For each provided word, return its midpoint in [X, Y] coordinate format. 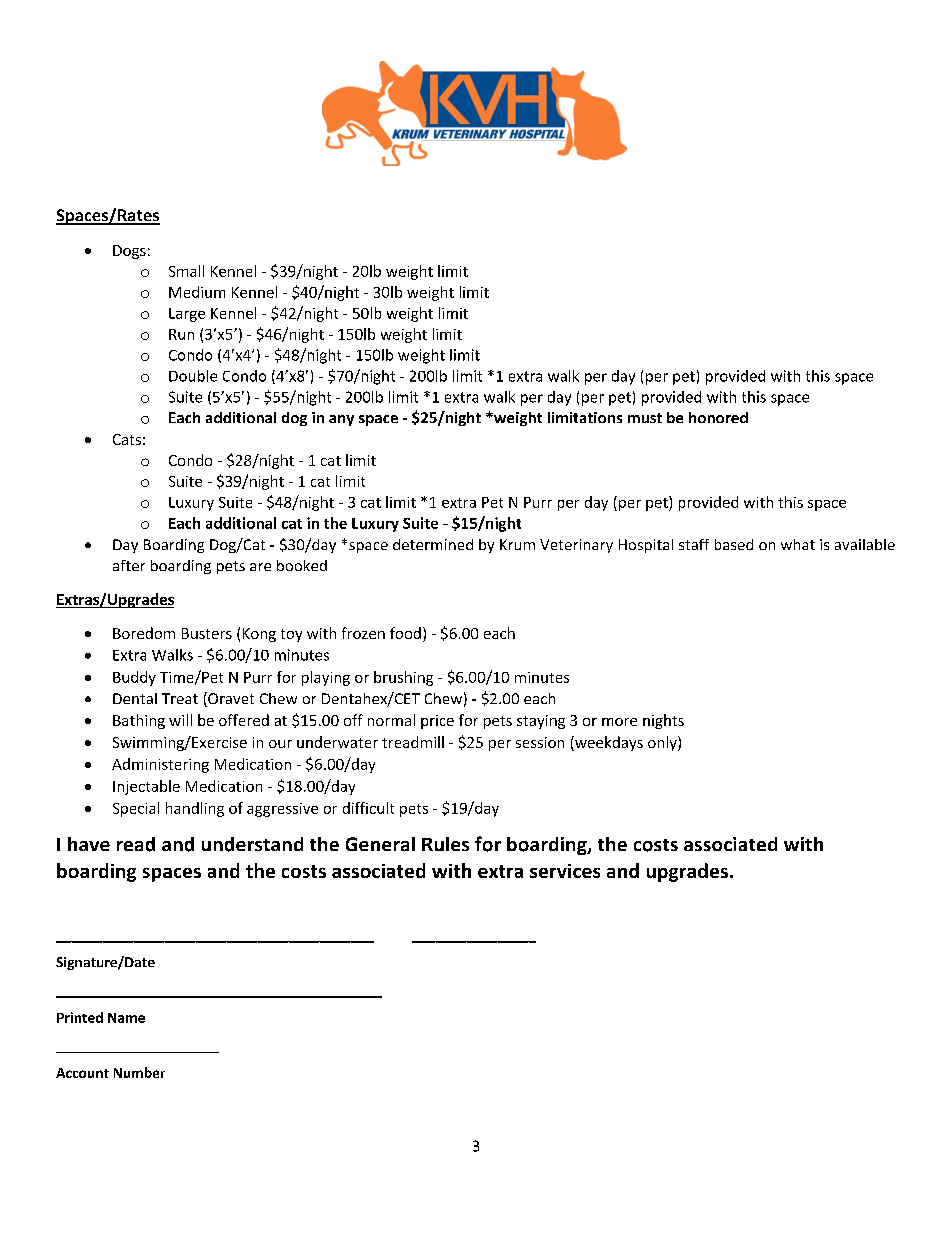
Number [139, 1072]
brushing [403, 678]
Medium [197, 292]
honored [718, 417]
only [663, 743]
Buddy [134, 678]
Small [186, 271]
